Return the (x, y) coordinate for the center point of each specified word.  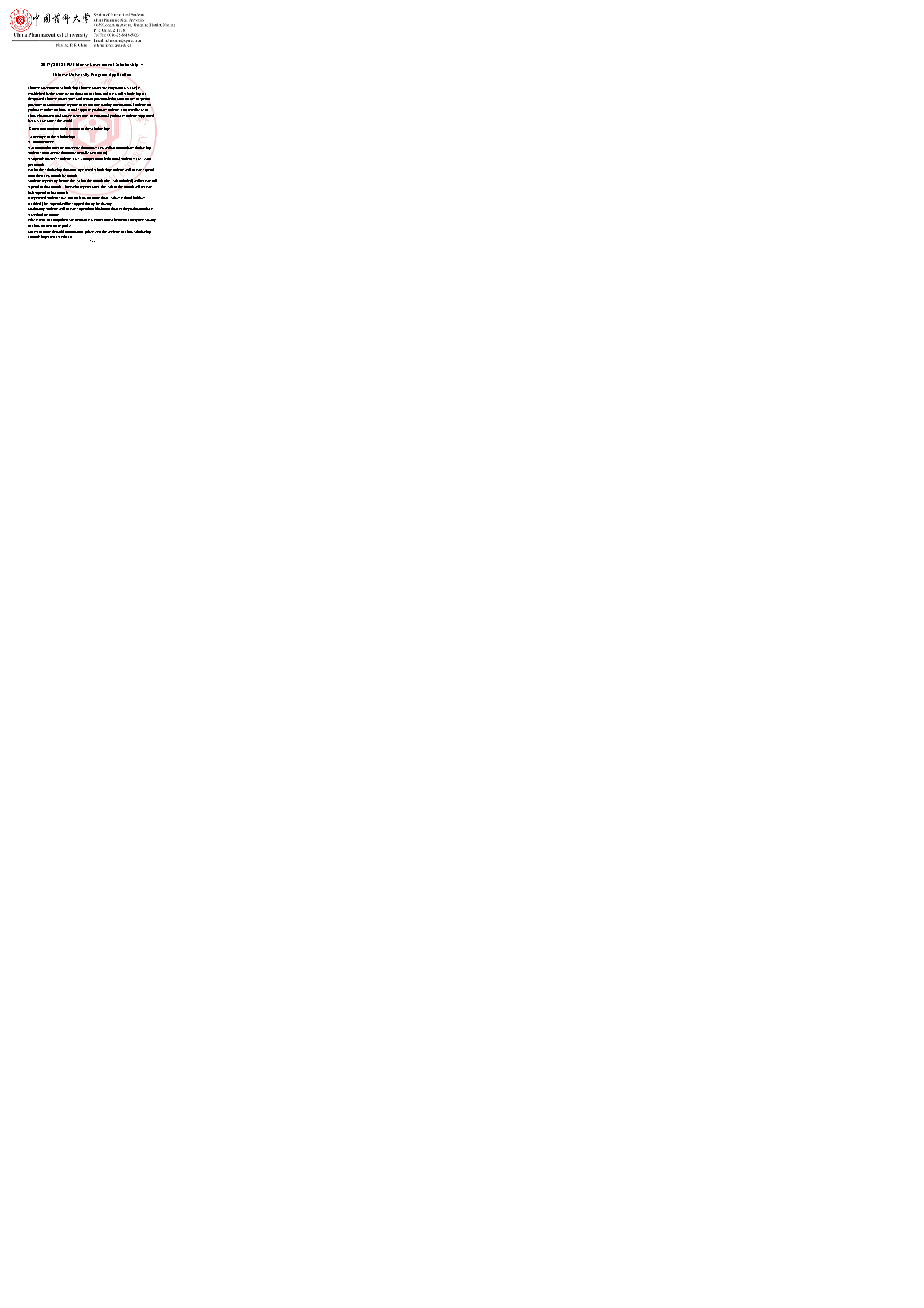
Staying (150, 220)
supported (146, 116)
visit (98, 232)
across (51, 121)
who (75, 186)
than (104, 197)
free (60, 148)
